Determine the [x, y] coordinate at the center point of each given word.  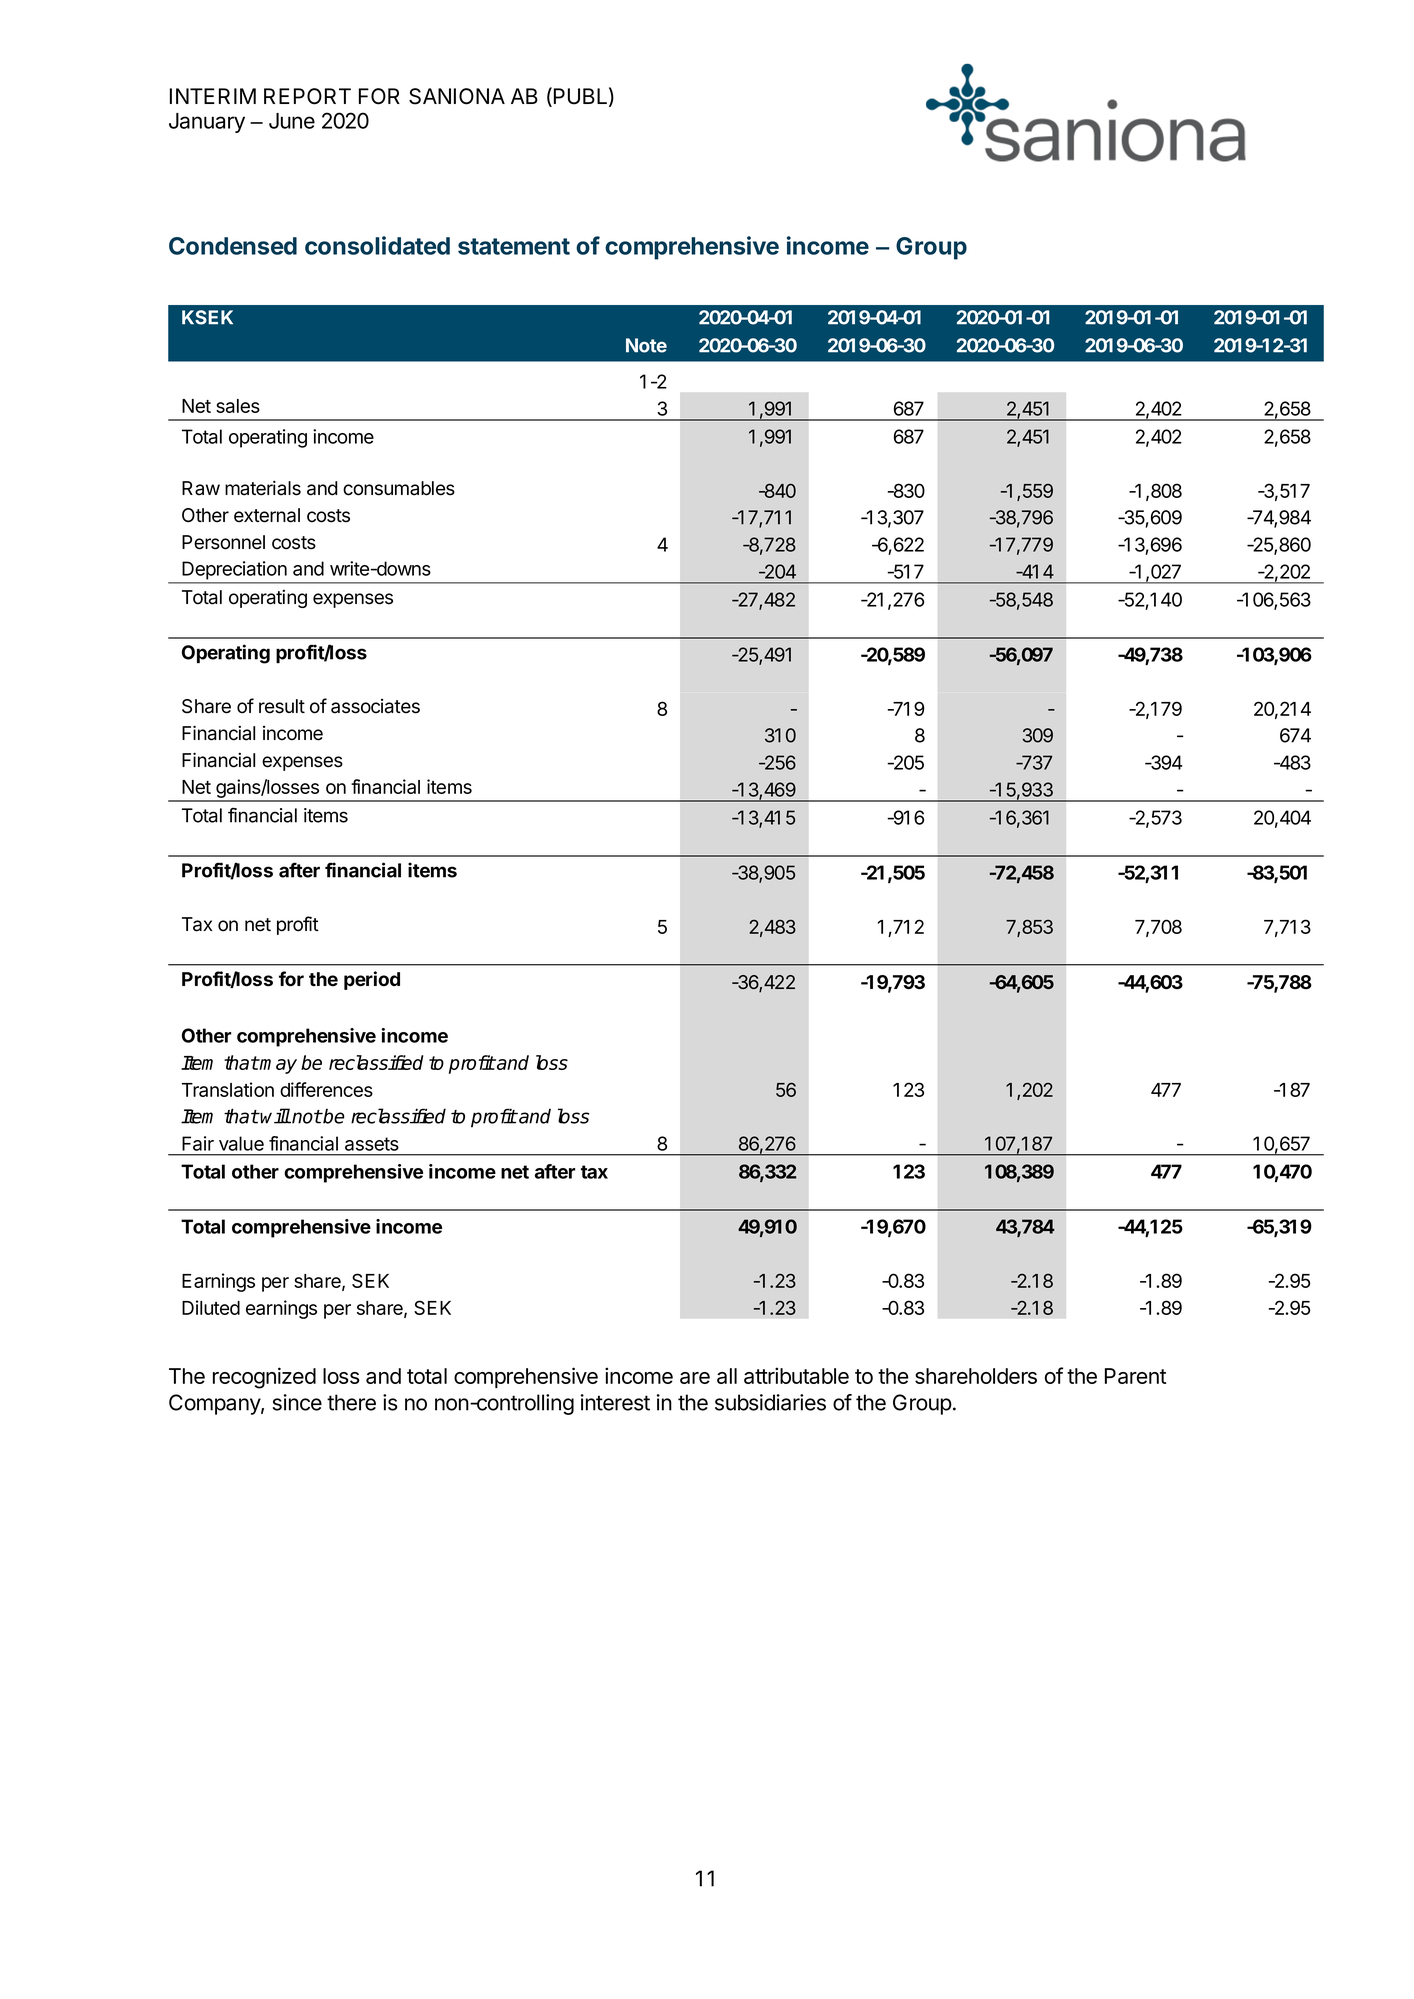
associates [375, 706]
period [372, 980]
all [727, 1376]
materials [263, 488]
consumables [399, 488]
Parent [1135, 1376]
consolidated [377, 245]
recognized [264, 1378]
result [282, 706]
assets [372, 1144]
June [292, 121]
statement [514, 246]
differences [326, 1089]
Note [646, 345]
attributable [796, 1375]
